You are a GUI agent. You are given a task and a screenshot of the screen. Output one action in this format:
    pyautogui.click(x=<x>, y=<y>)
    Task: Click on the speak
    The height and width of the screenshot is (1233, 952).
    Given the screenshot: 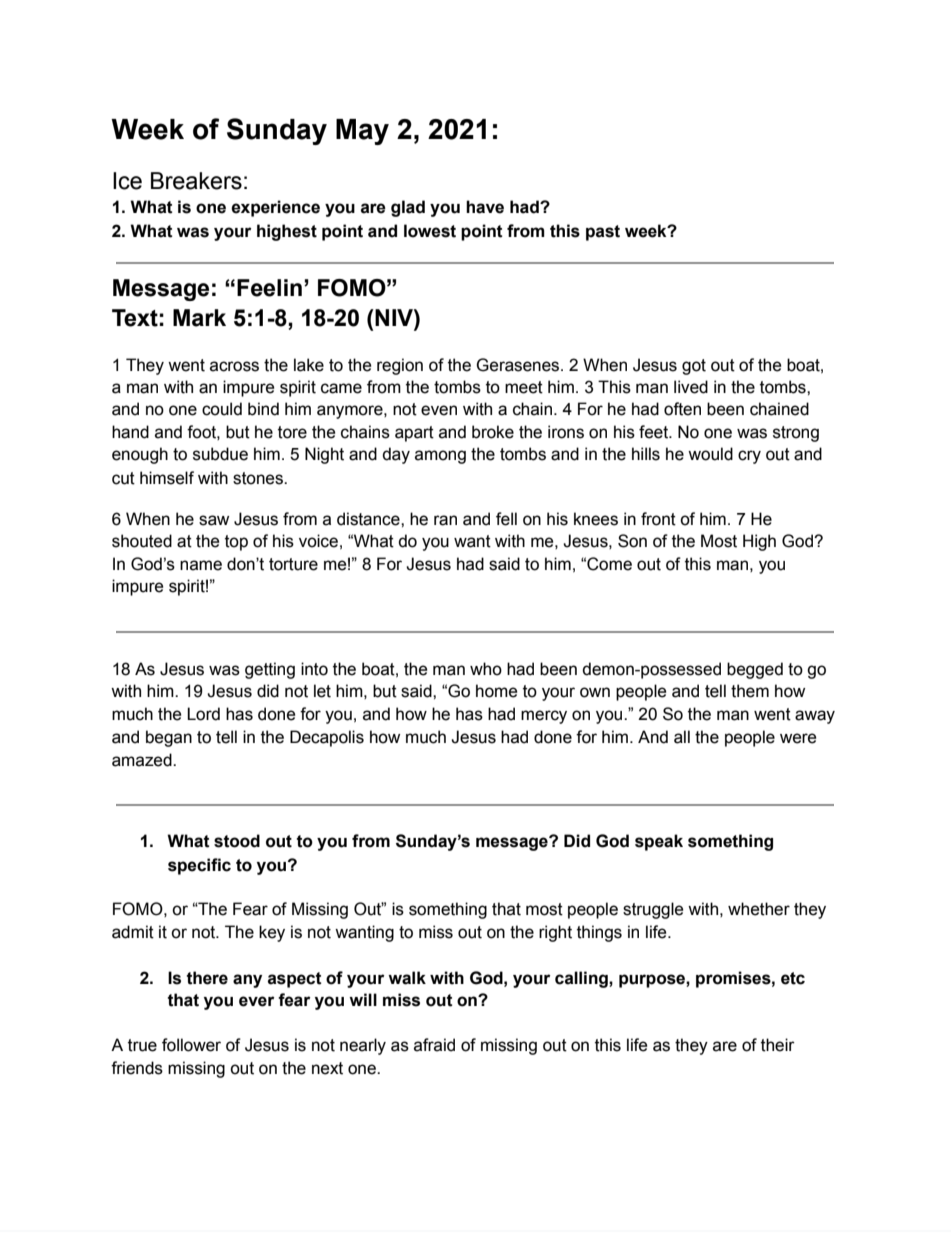 What is the action you would take?
    pyautogui.click(x=659, y=842)
